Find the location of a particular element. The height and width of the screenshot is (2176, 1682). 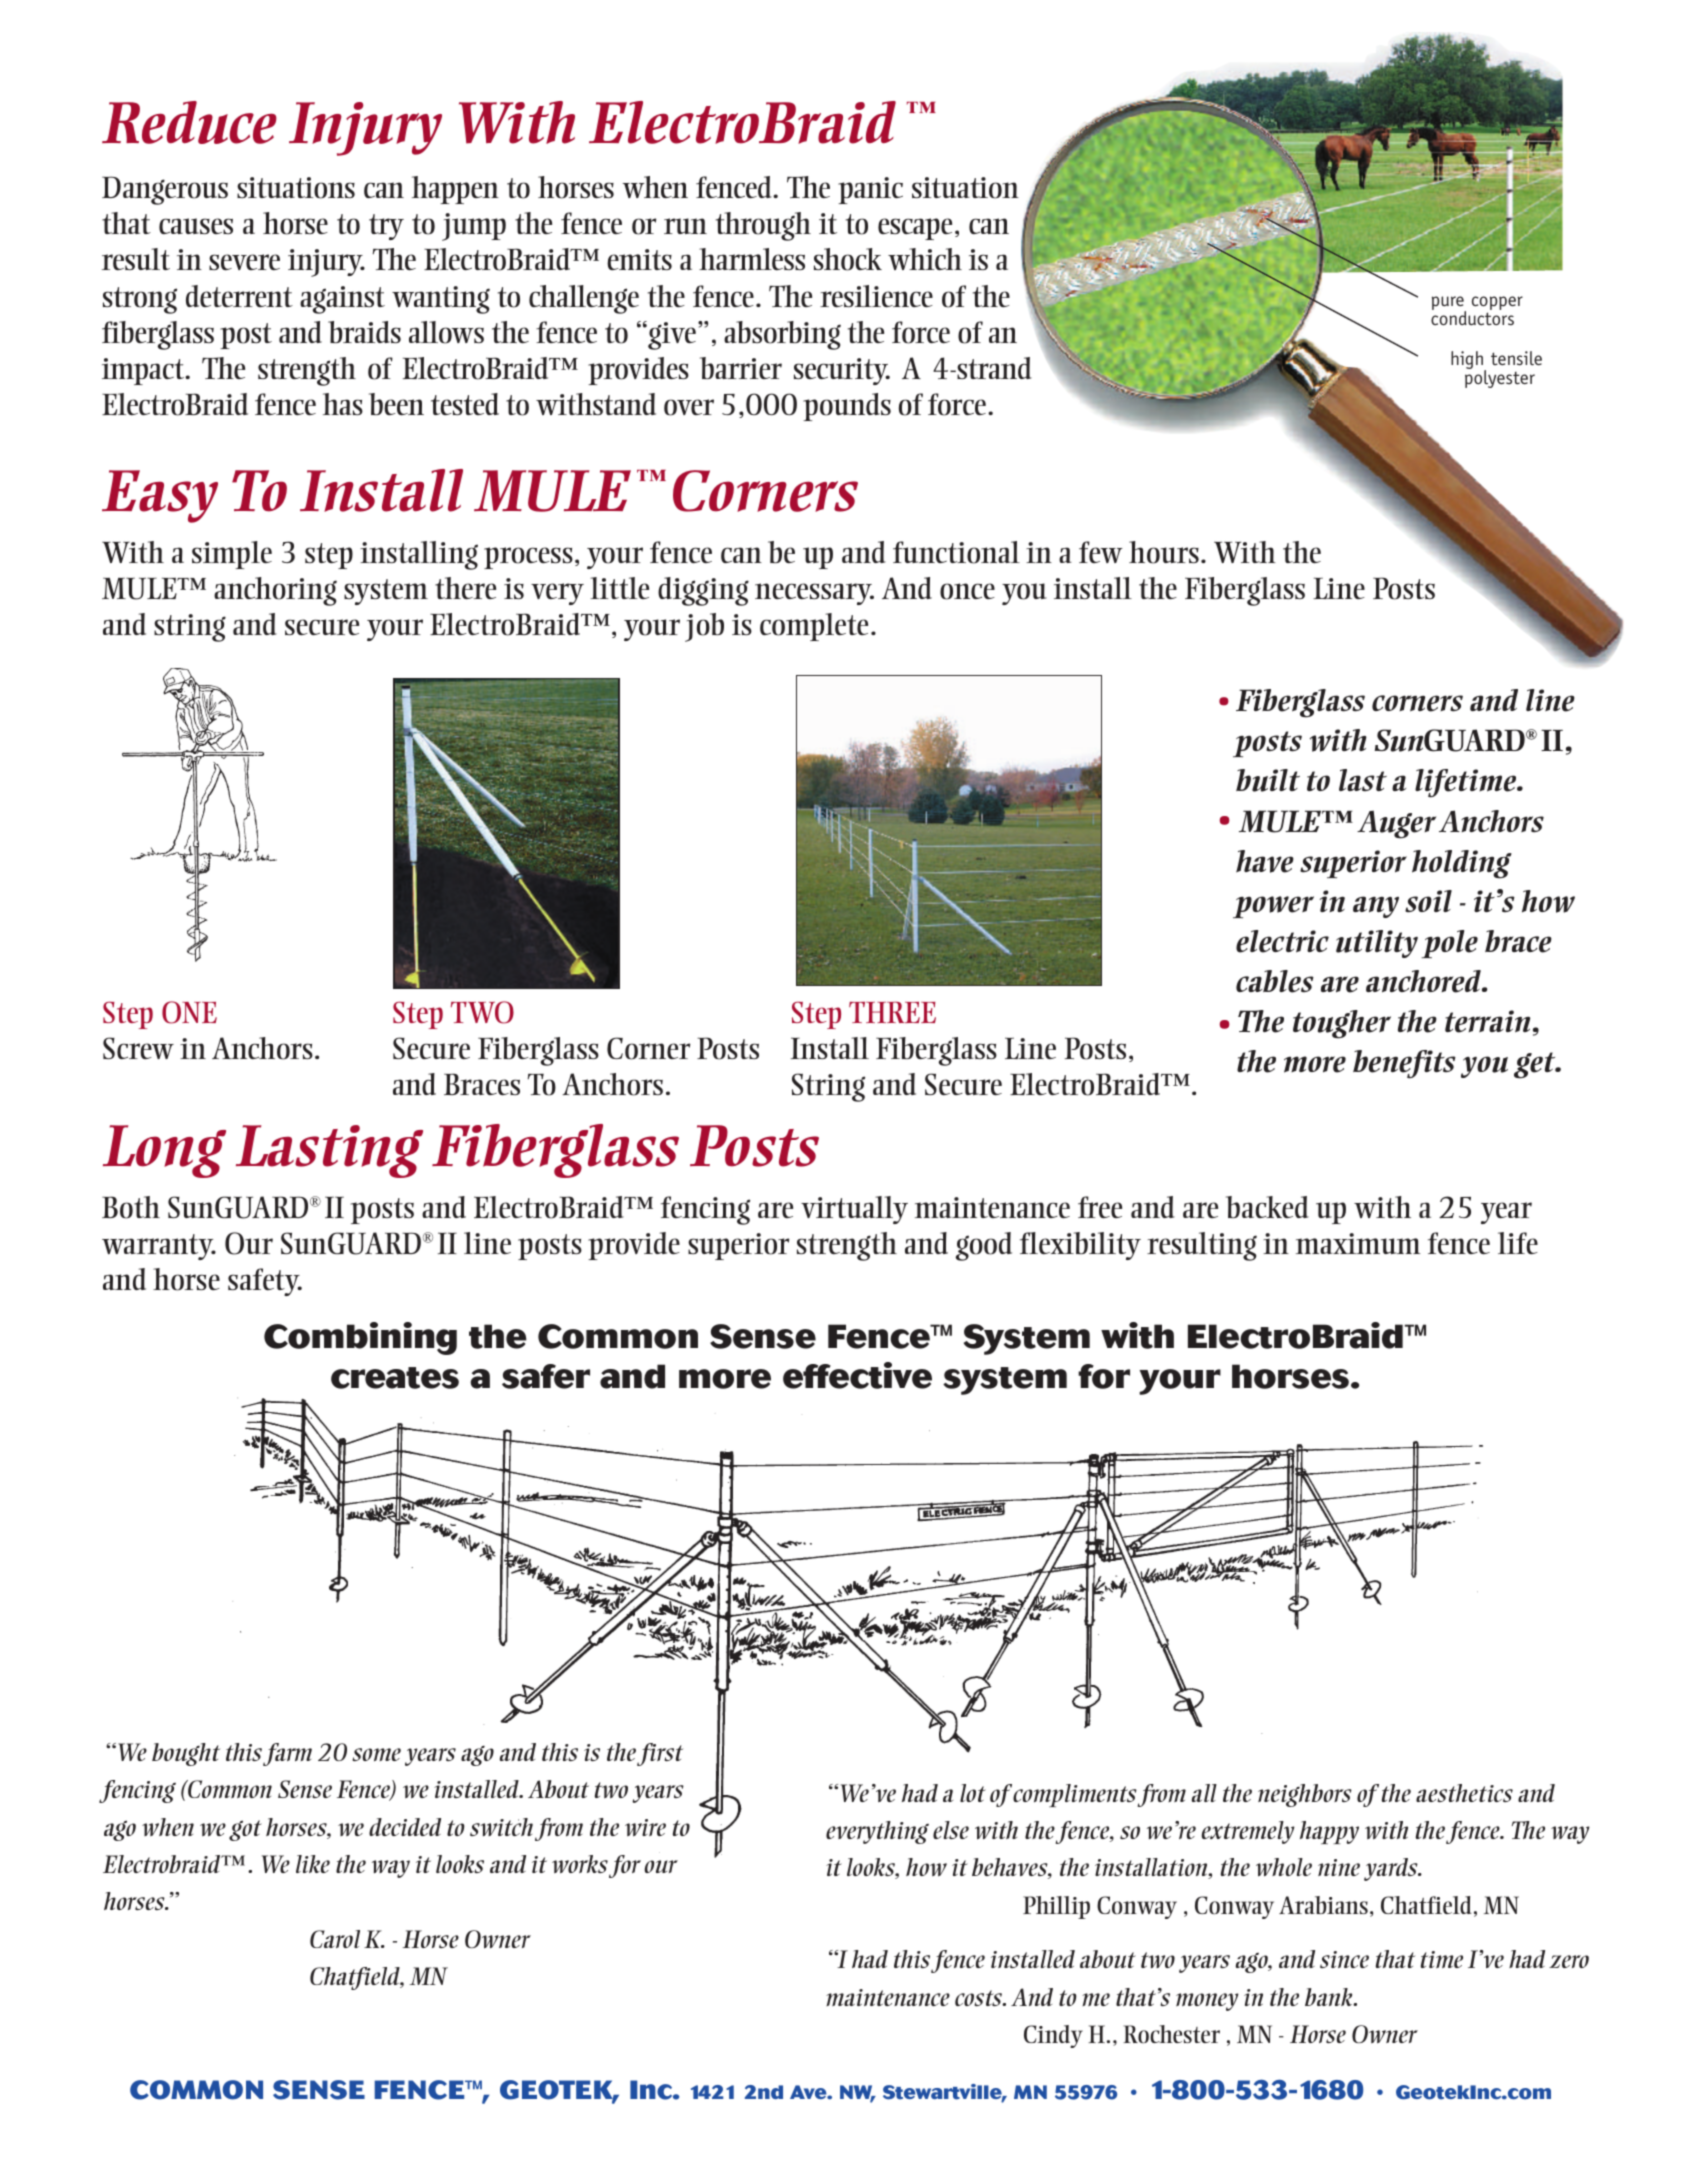

aesthetics is located at coordinates (1464, 1793).
